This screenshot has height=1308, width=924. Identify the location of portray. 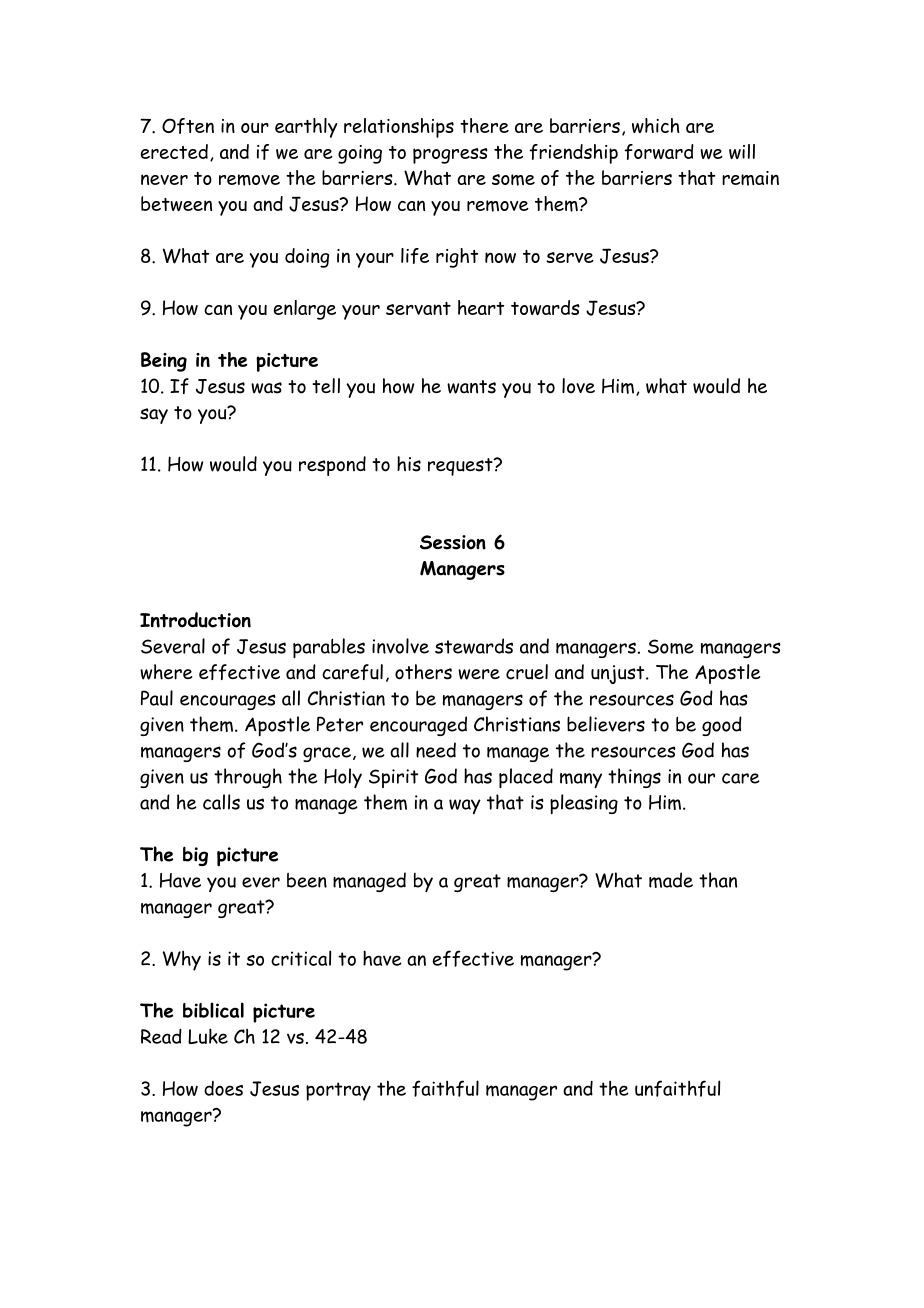
(338, 1091).
